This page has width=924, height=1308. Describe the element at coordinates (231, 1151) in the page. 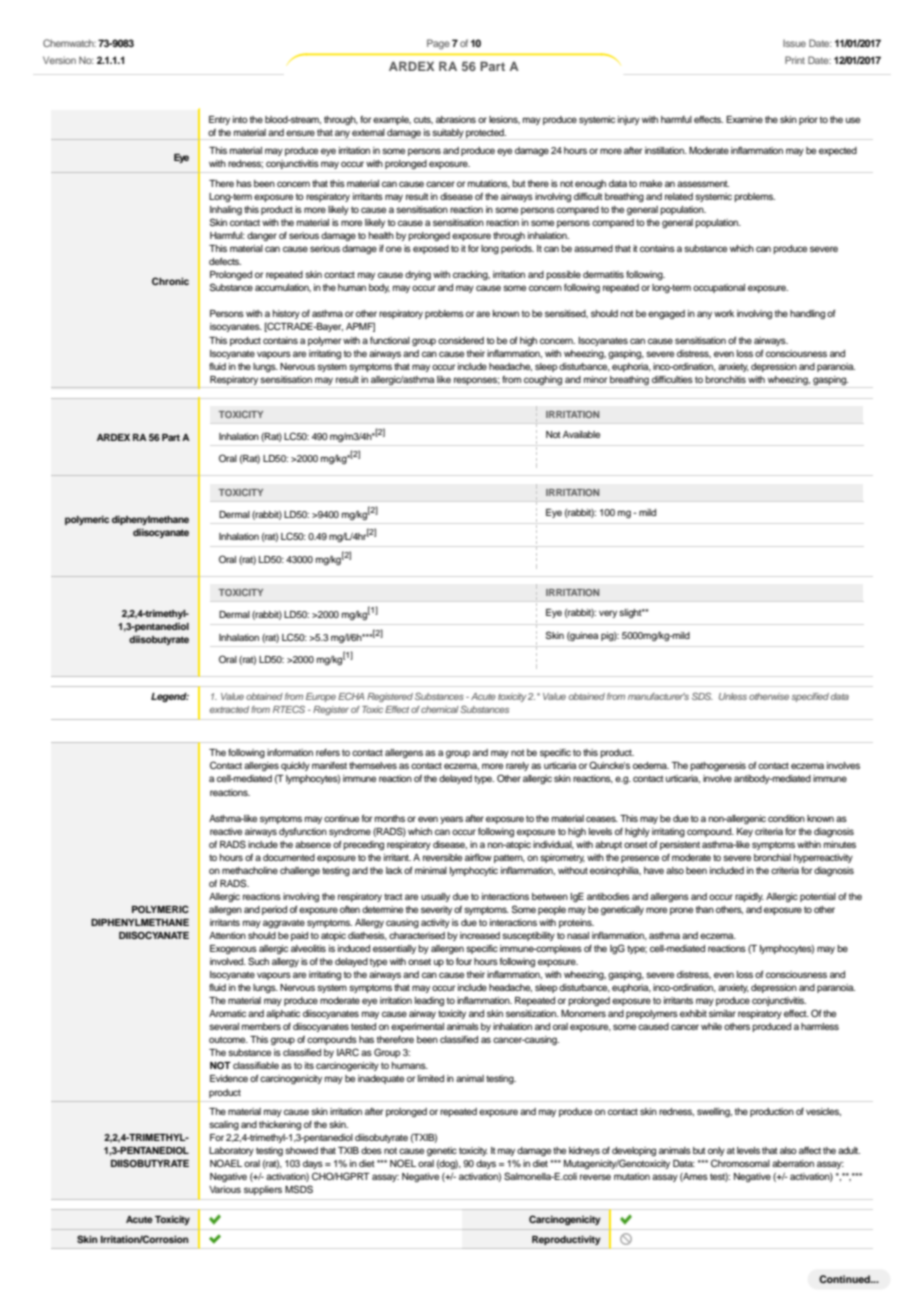

I see `Laboratory` at that location.
